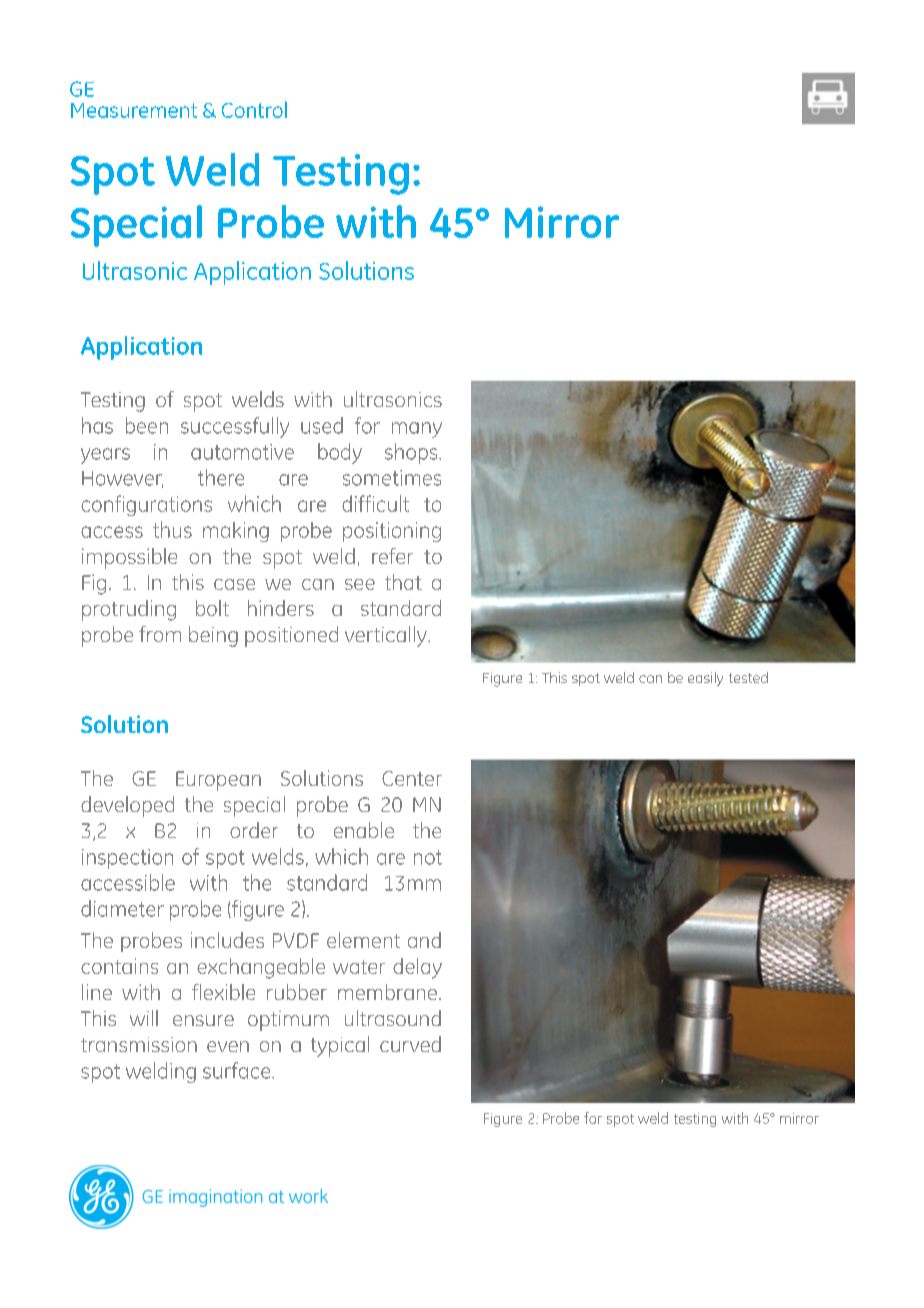  What do you see at coordinates (393, 1018) in the image?
I see `ultrasound` at bounding box center [393, 1018].
